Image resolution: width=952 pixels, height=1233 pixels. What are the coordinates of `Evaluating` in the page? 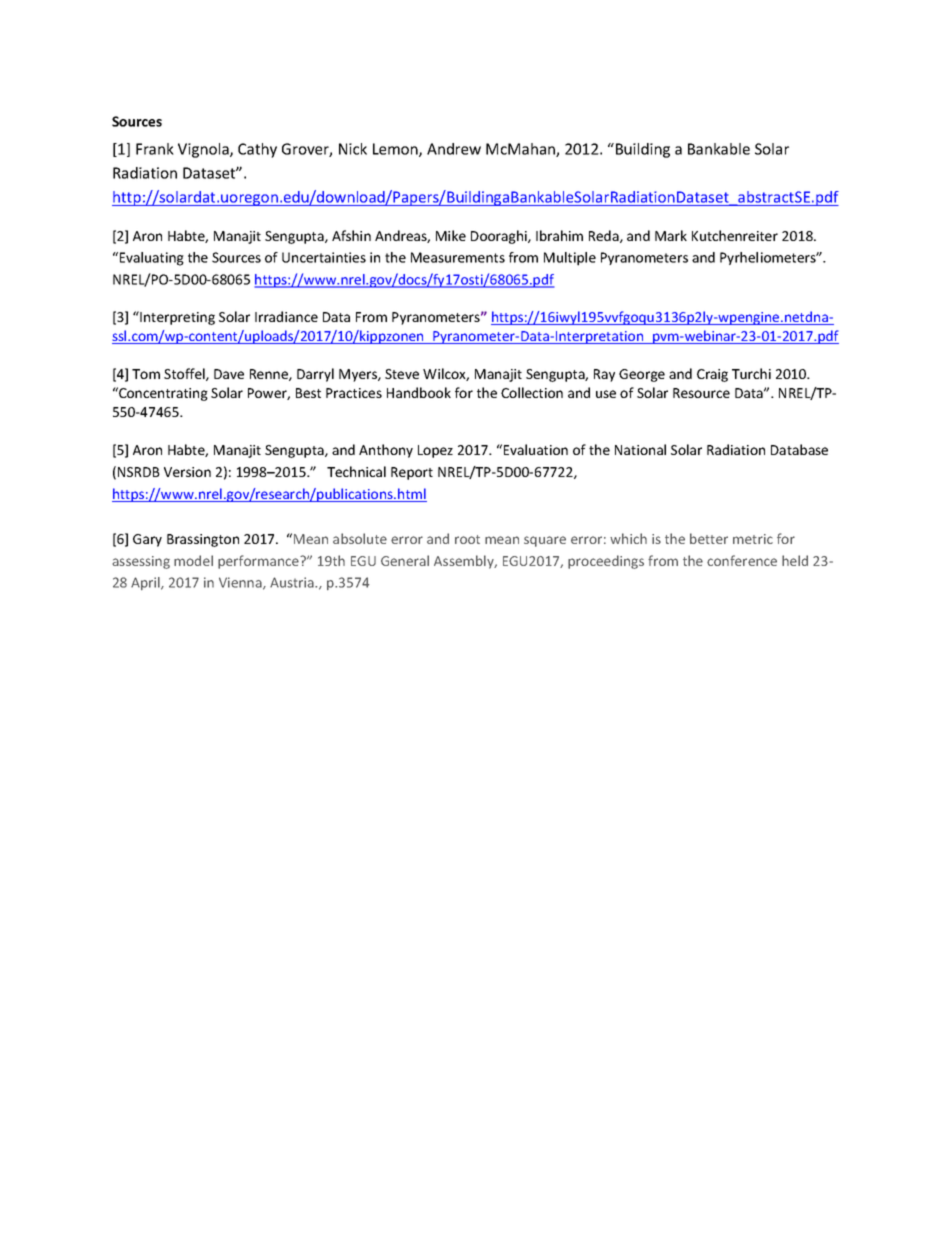 It's located at (150, 259).
